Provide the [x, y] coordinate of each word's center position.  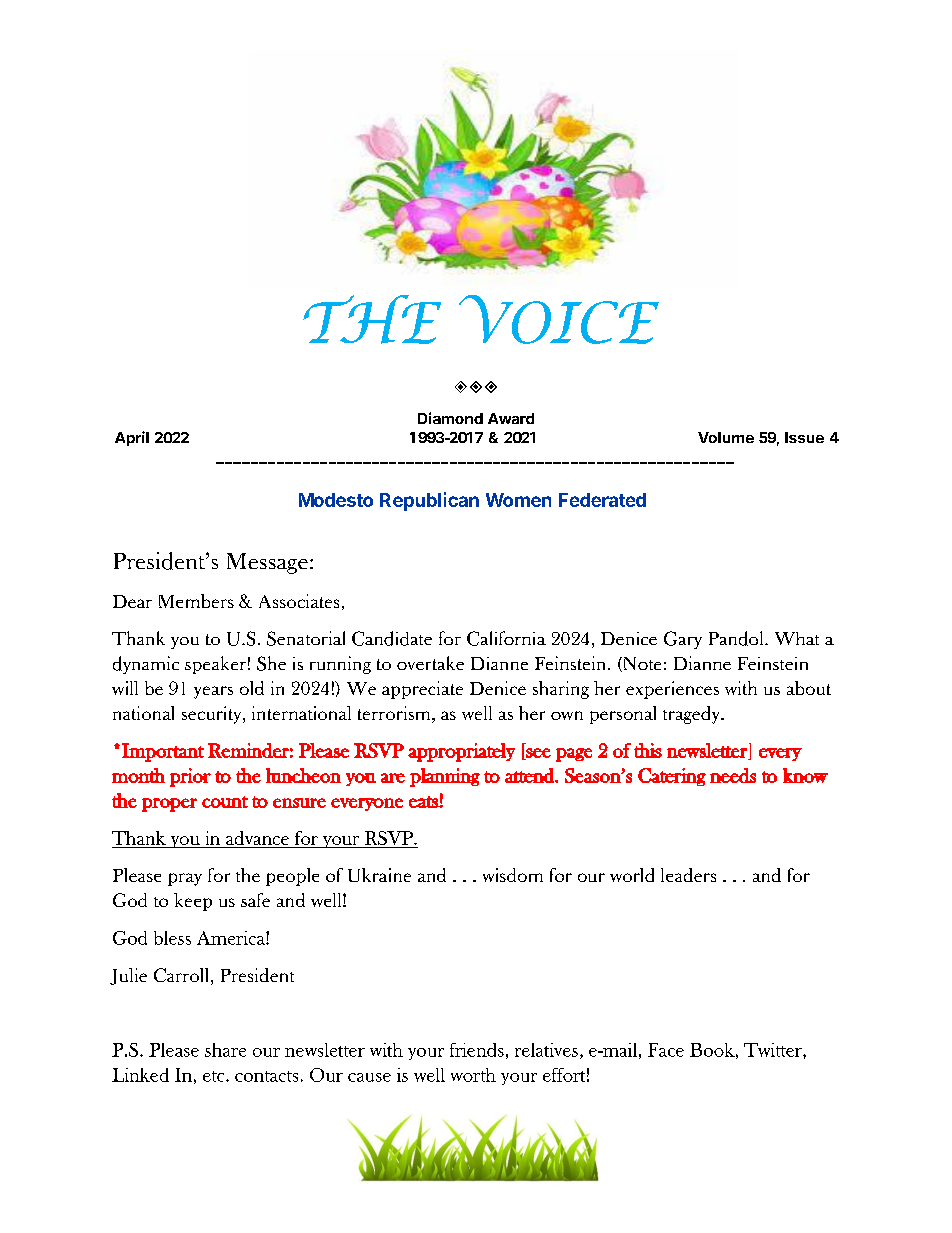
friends [477, 1050]
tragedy [693, 715]
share [225, 1050]
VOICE [559, 319]
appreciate [422, 690]
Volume [726, 437]
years [213, 692]
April [132, 438]
